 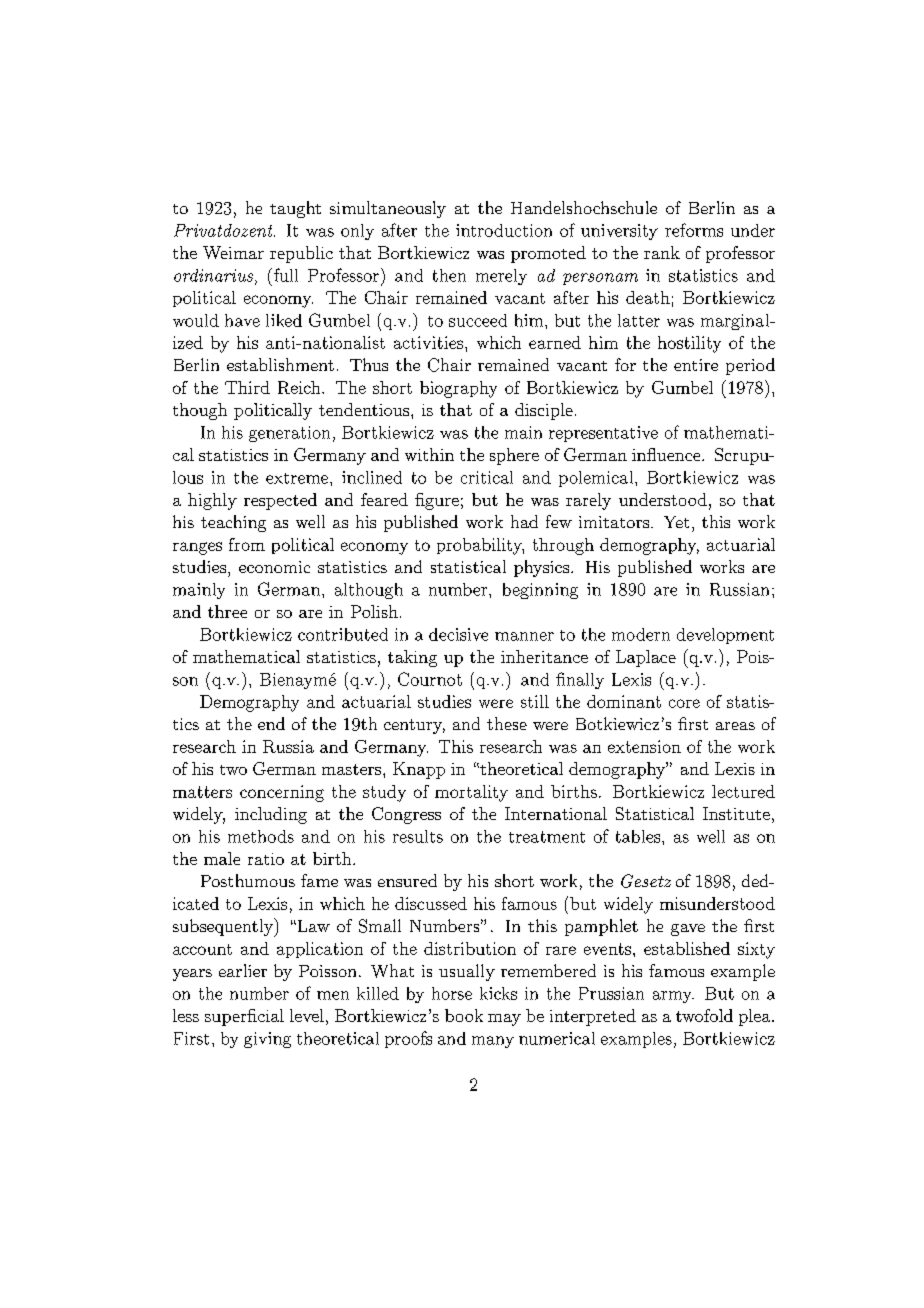 What do you see at coordinates (464, 1015) in the screenshot?
I see `book` at bounding box center [464, 1015].
